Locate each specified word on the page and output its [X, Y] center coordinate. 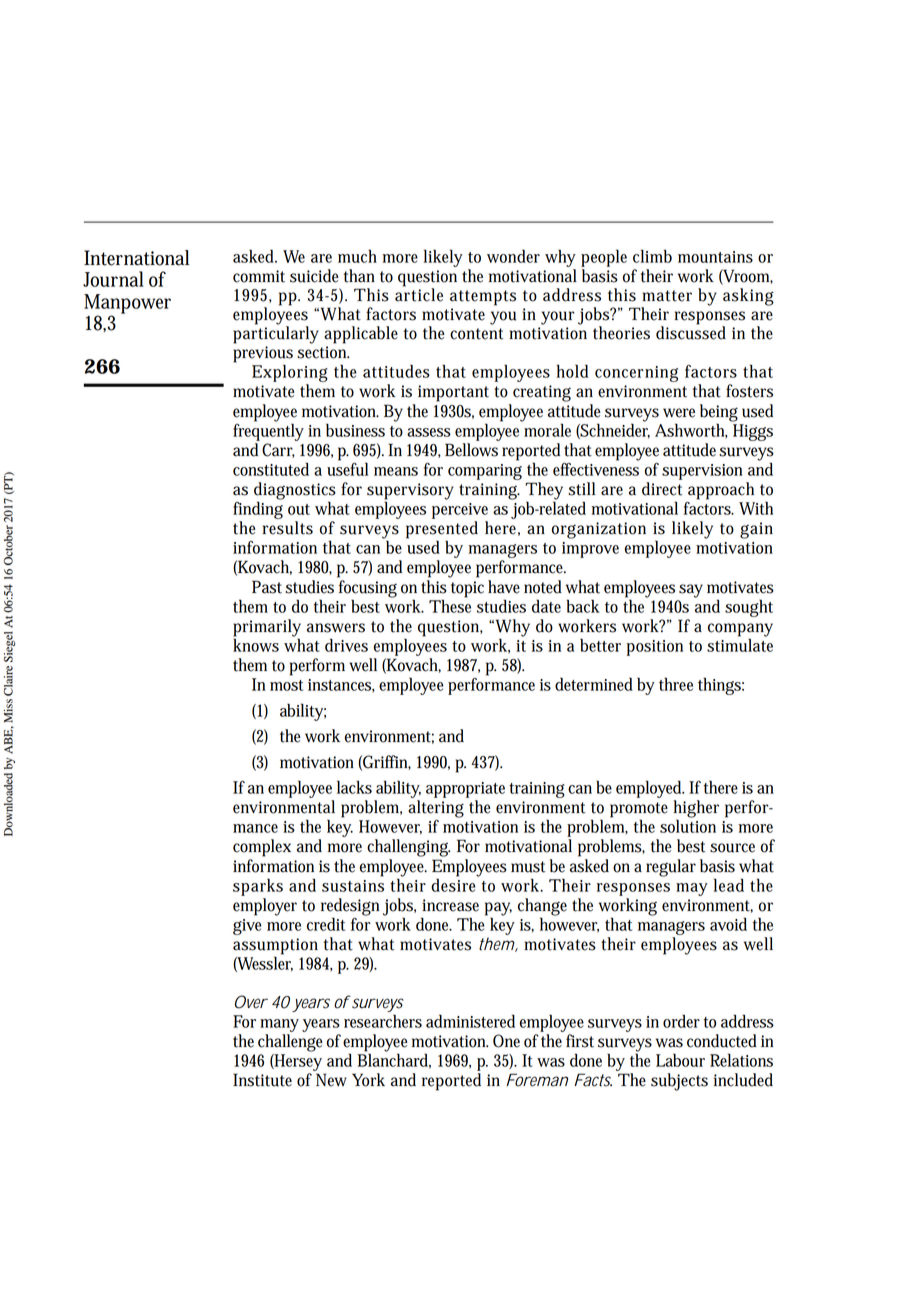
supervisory [410, 492]
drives [346, 645]
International [136, 258]
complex [262, 848]
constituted [271, 469]
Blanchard [394, 1060]
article [419, 294]
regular [671, 868]
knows [256, 644]
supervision [702, 472]
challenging [408, 848]
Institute [262, 1080]
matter [667, 296]
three [676, 684]
